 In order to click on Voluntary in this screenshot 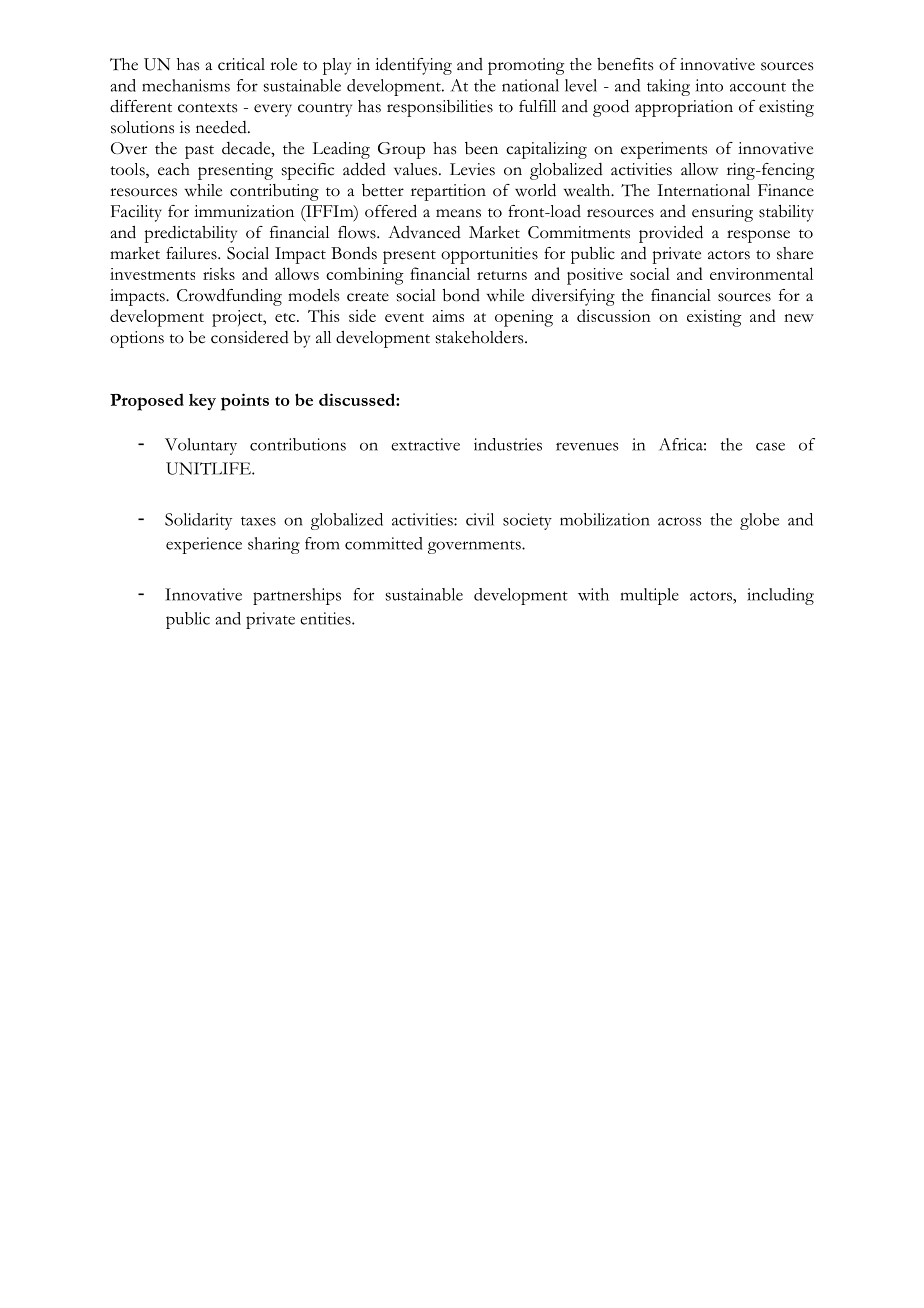, I will do `click(201, 446)`.
